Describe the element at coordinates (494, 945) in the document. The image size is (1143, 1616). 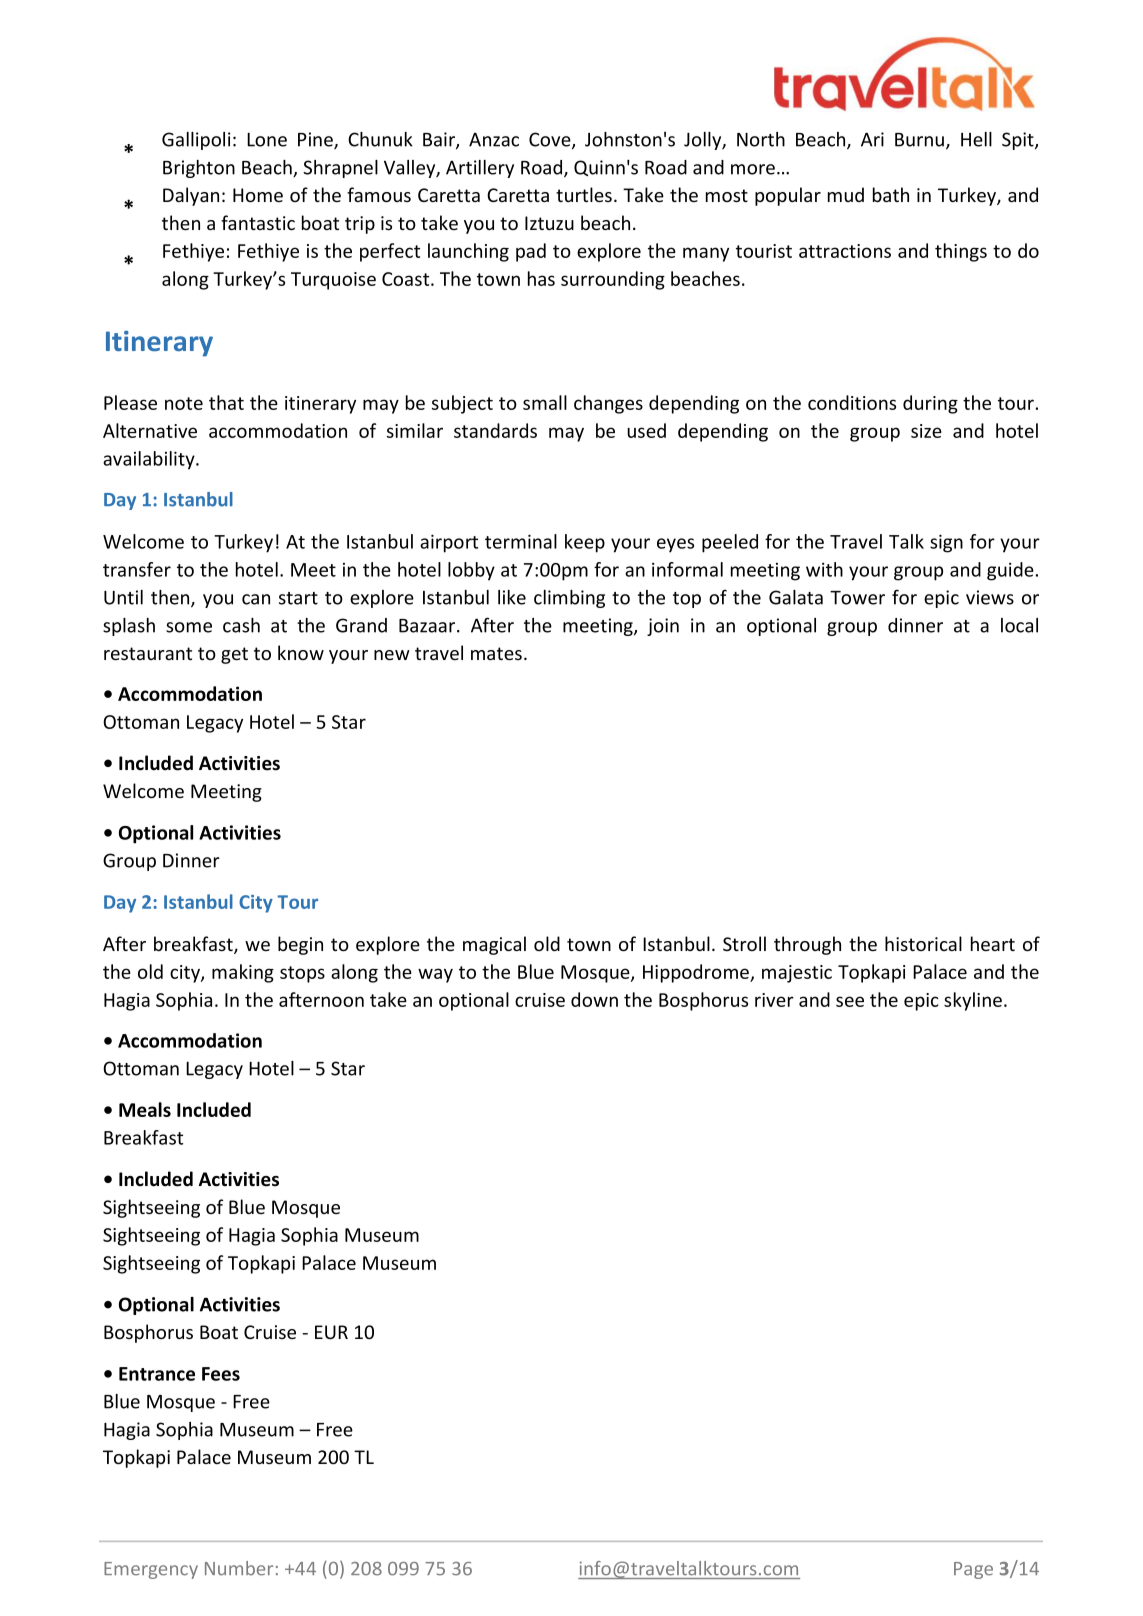
I see `magical` at that location.
